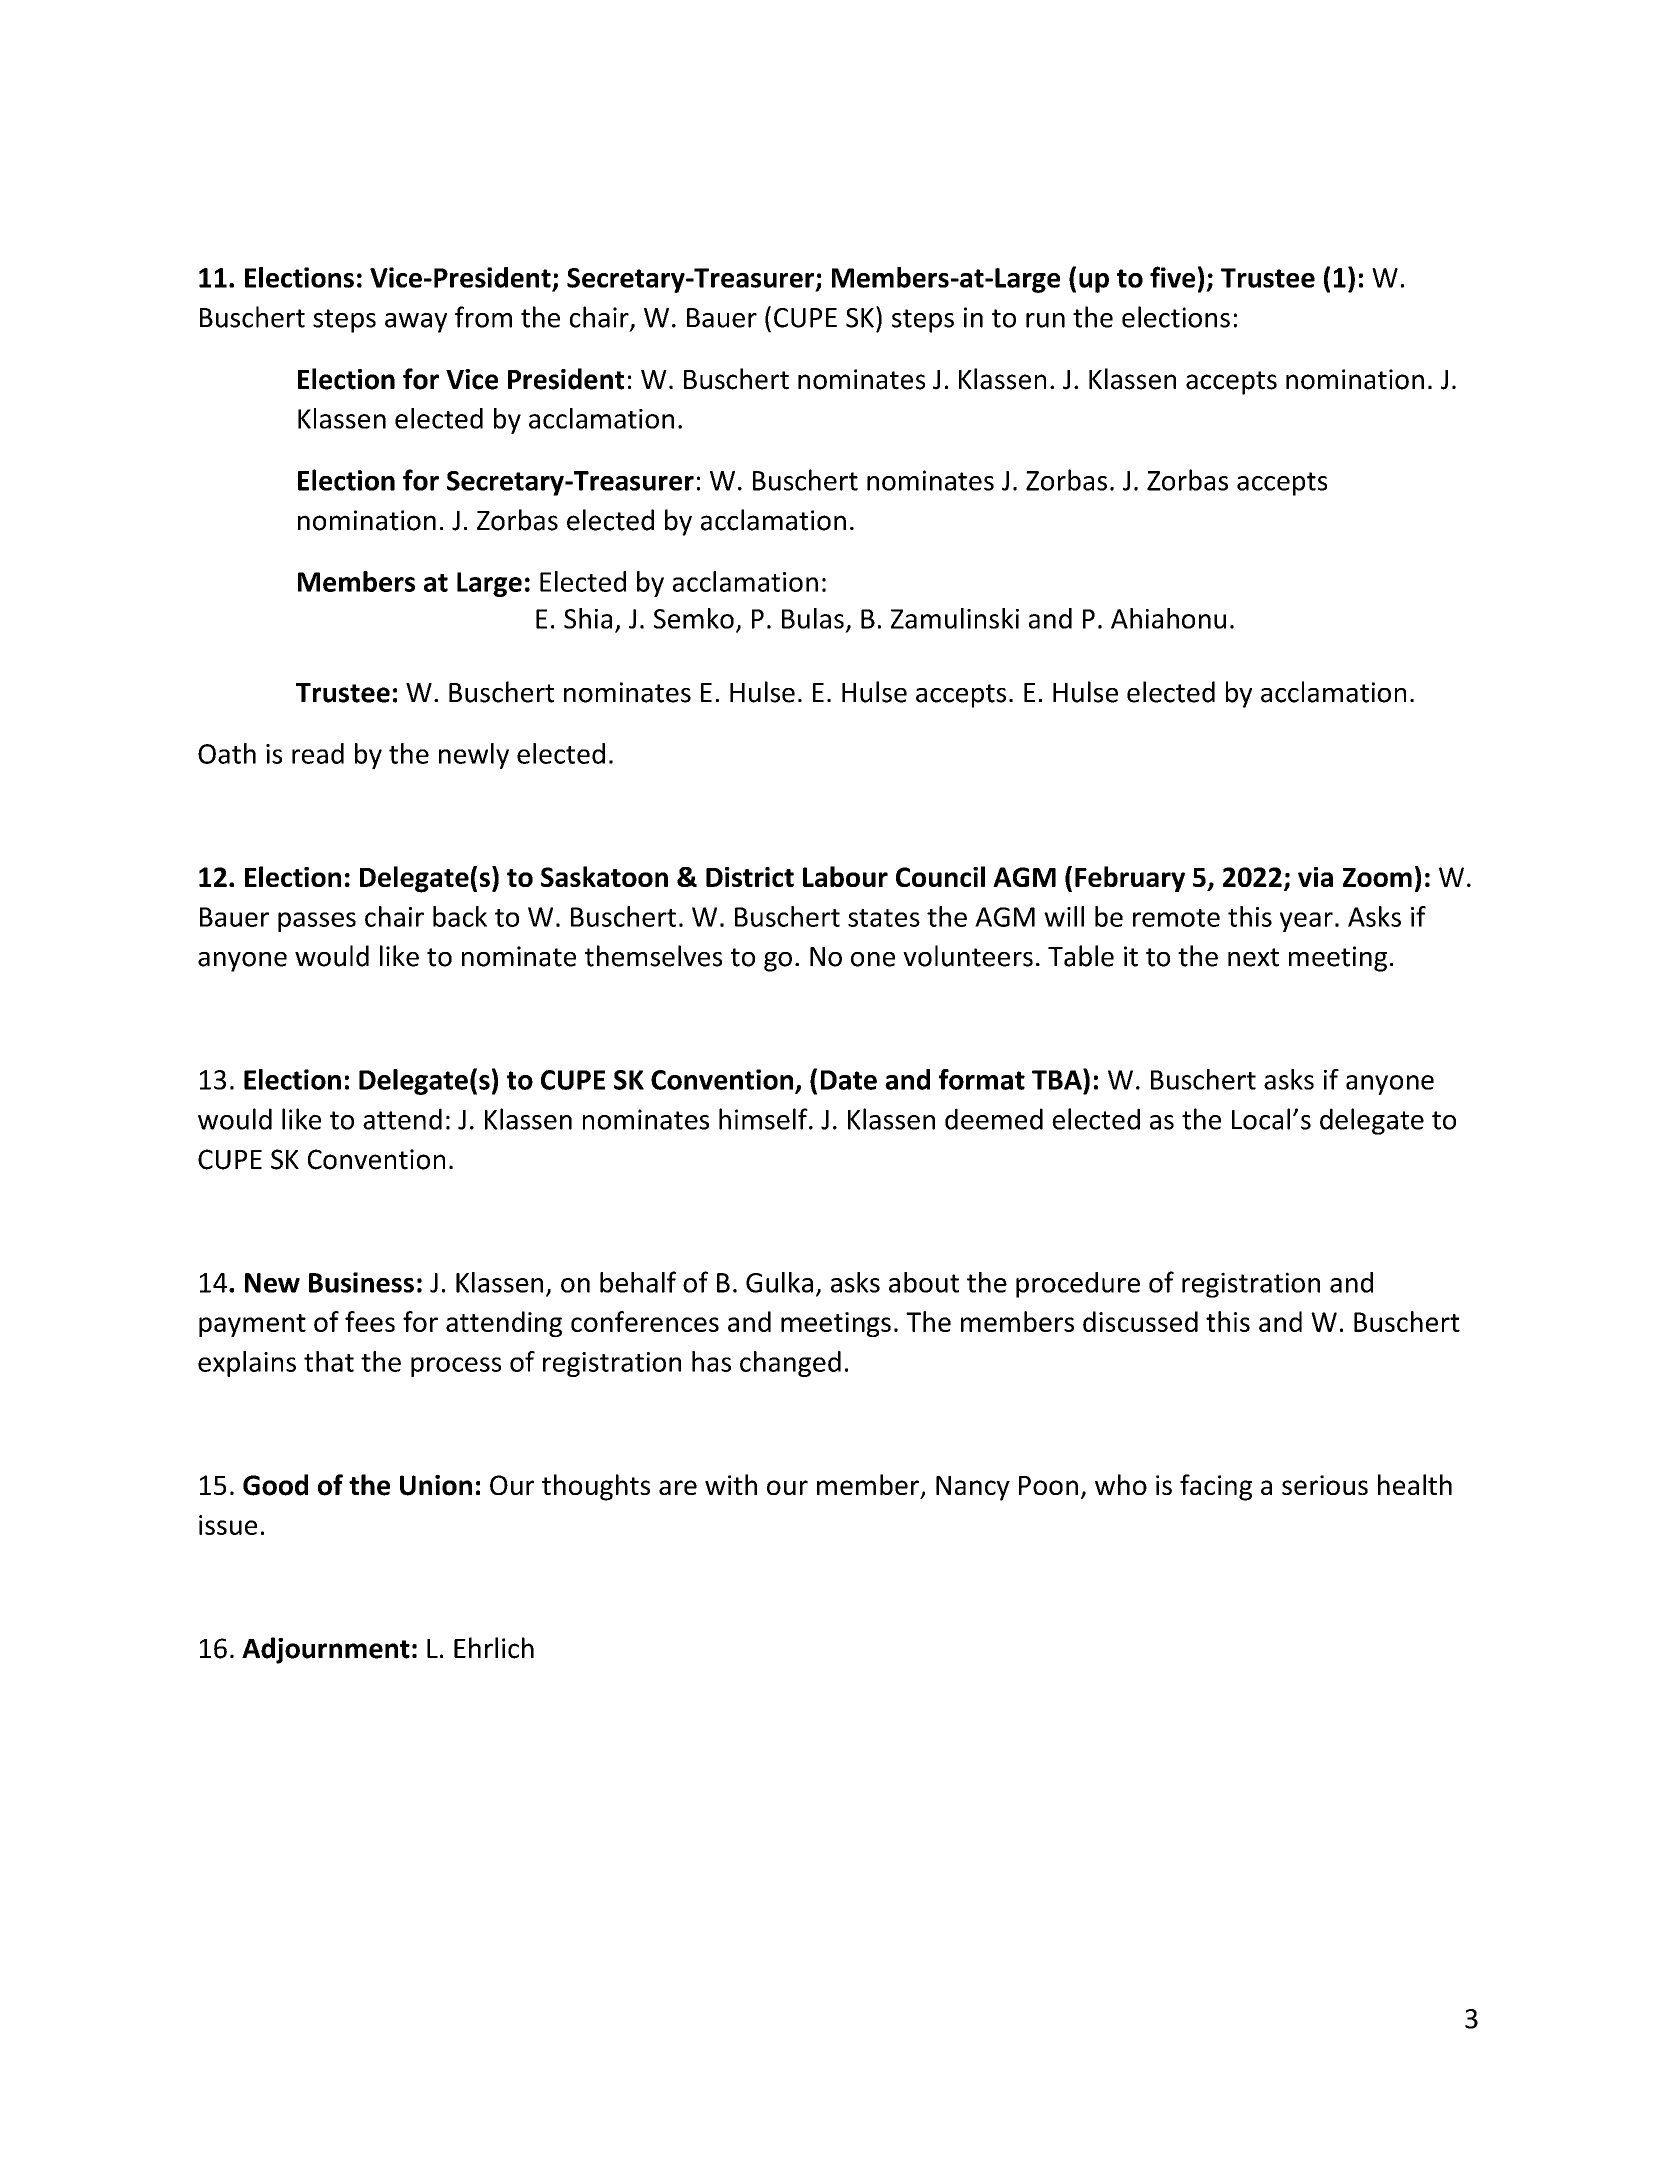 Image resolution: width=1676 pixels, height=2170 pixels. Describe the element at coordinates (731, 1484) in the image. I see `with` at that location.
